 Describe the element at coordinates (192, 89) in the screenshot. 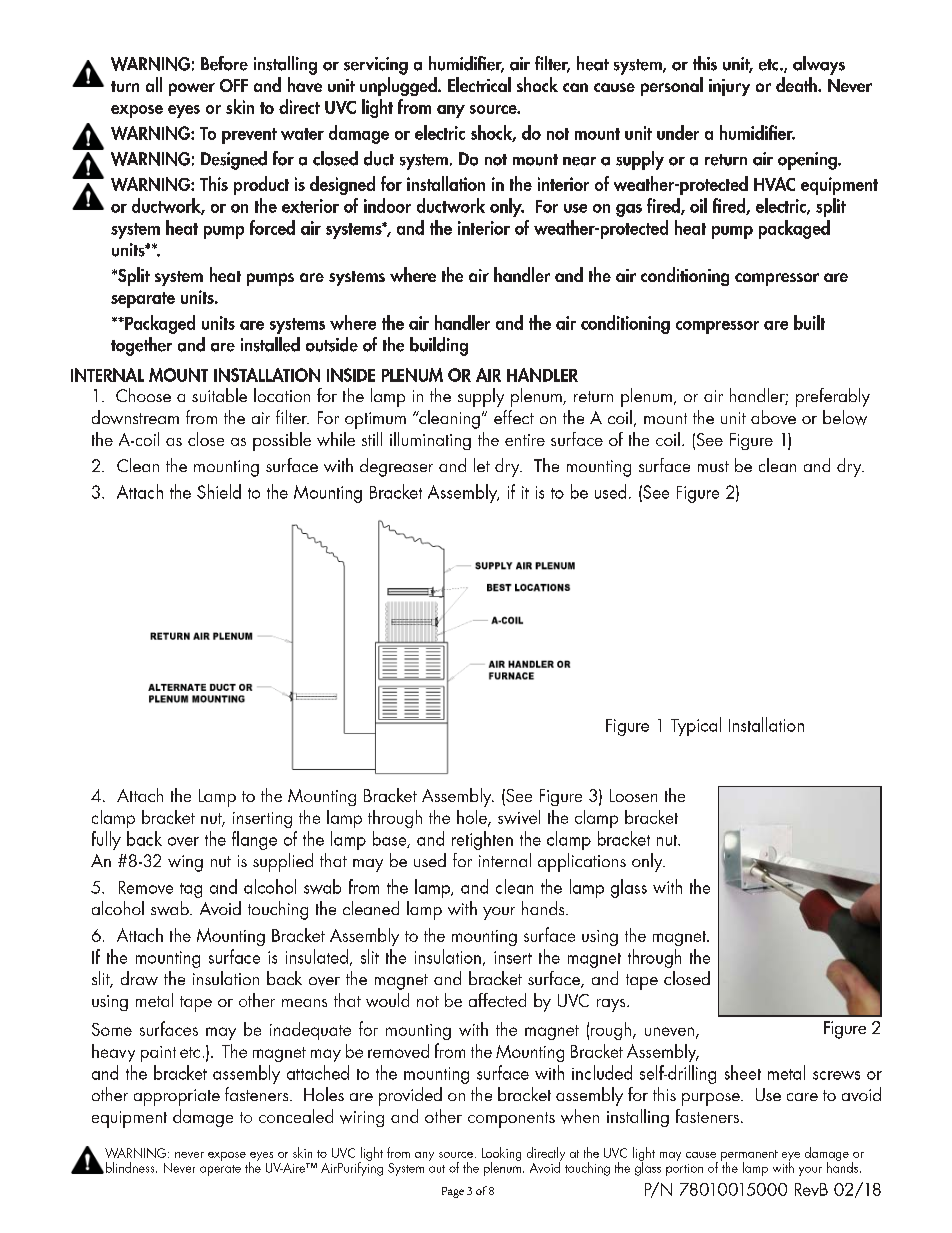

I see `power` at that location.
